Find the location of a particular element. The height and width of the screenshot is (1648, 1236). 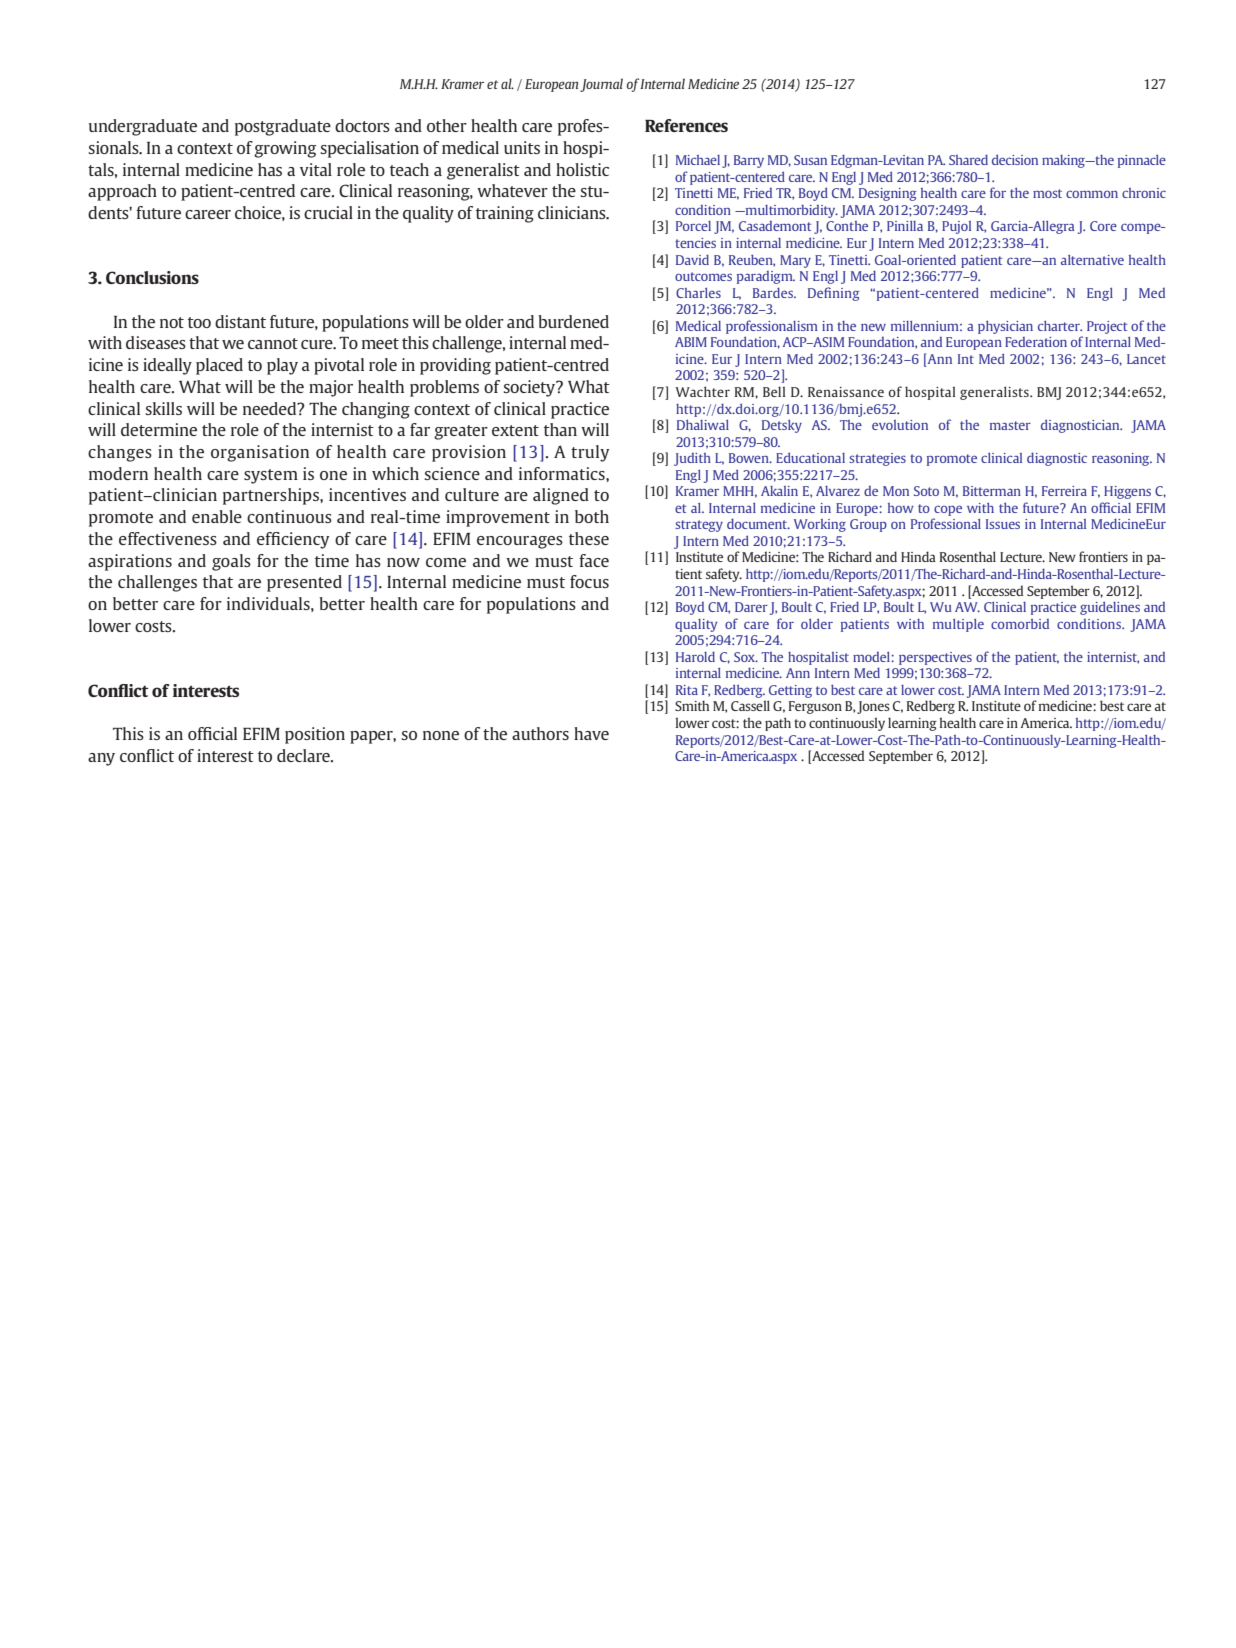

master is located at coordinates (1010, 425).
